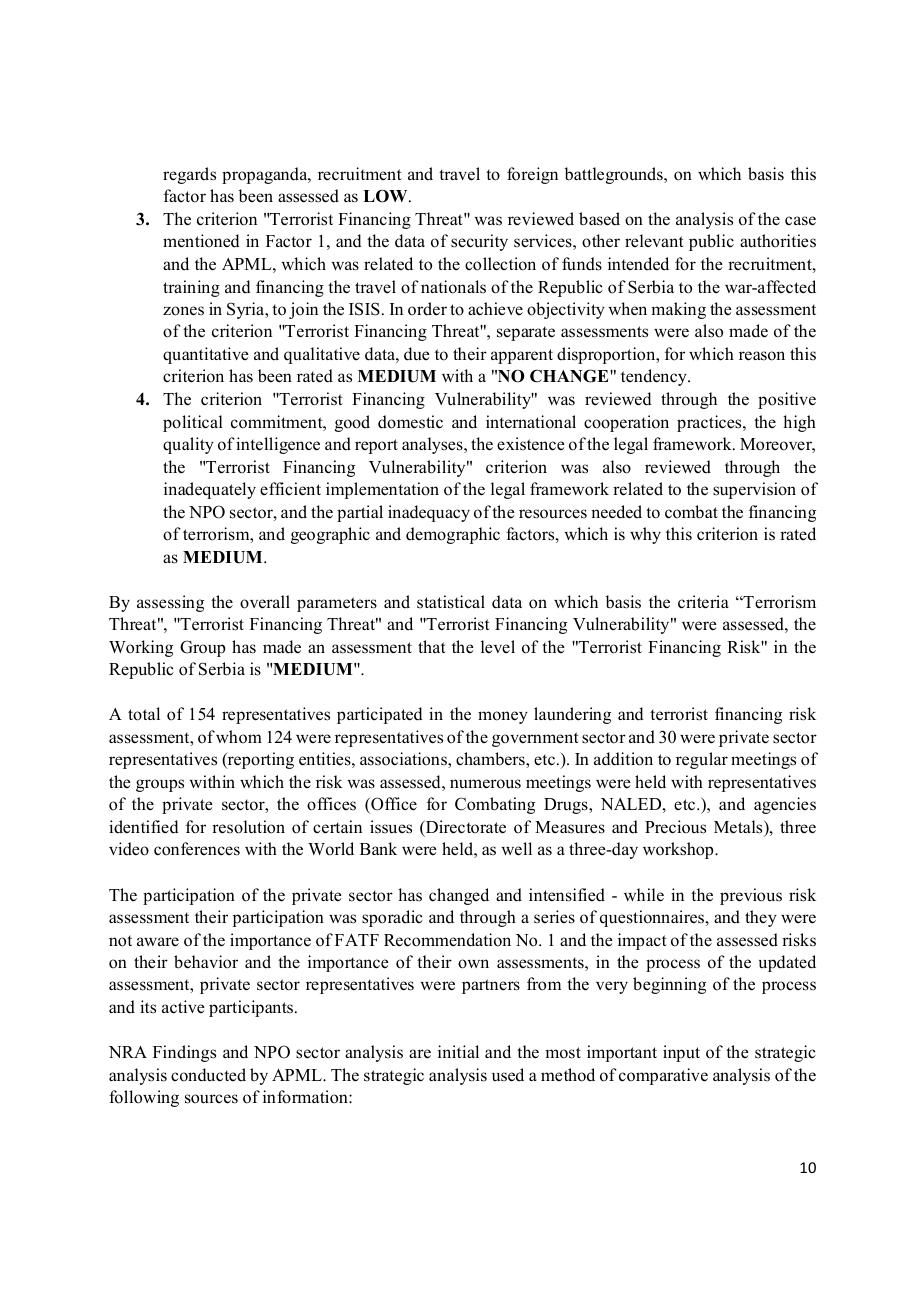 The image size is (924, 1308). Describe the element at coordinates (208, 1075) in the screenshot. I see `conducted` at that location.
